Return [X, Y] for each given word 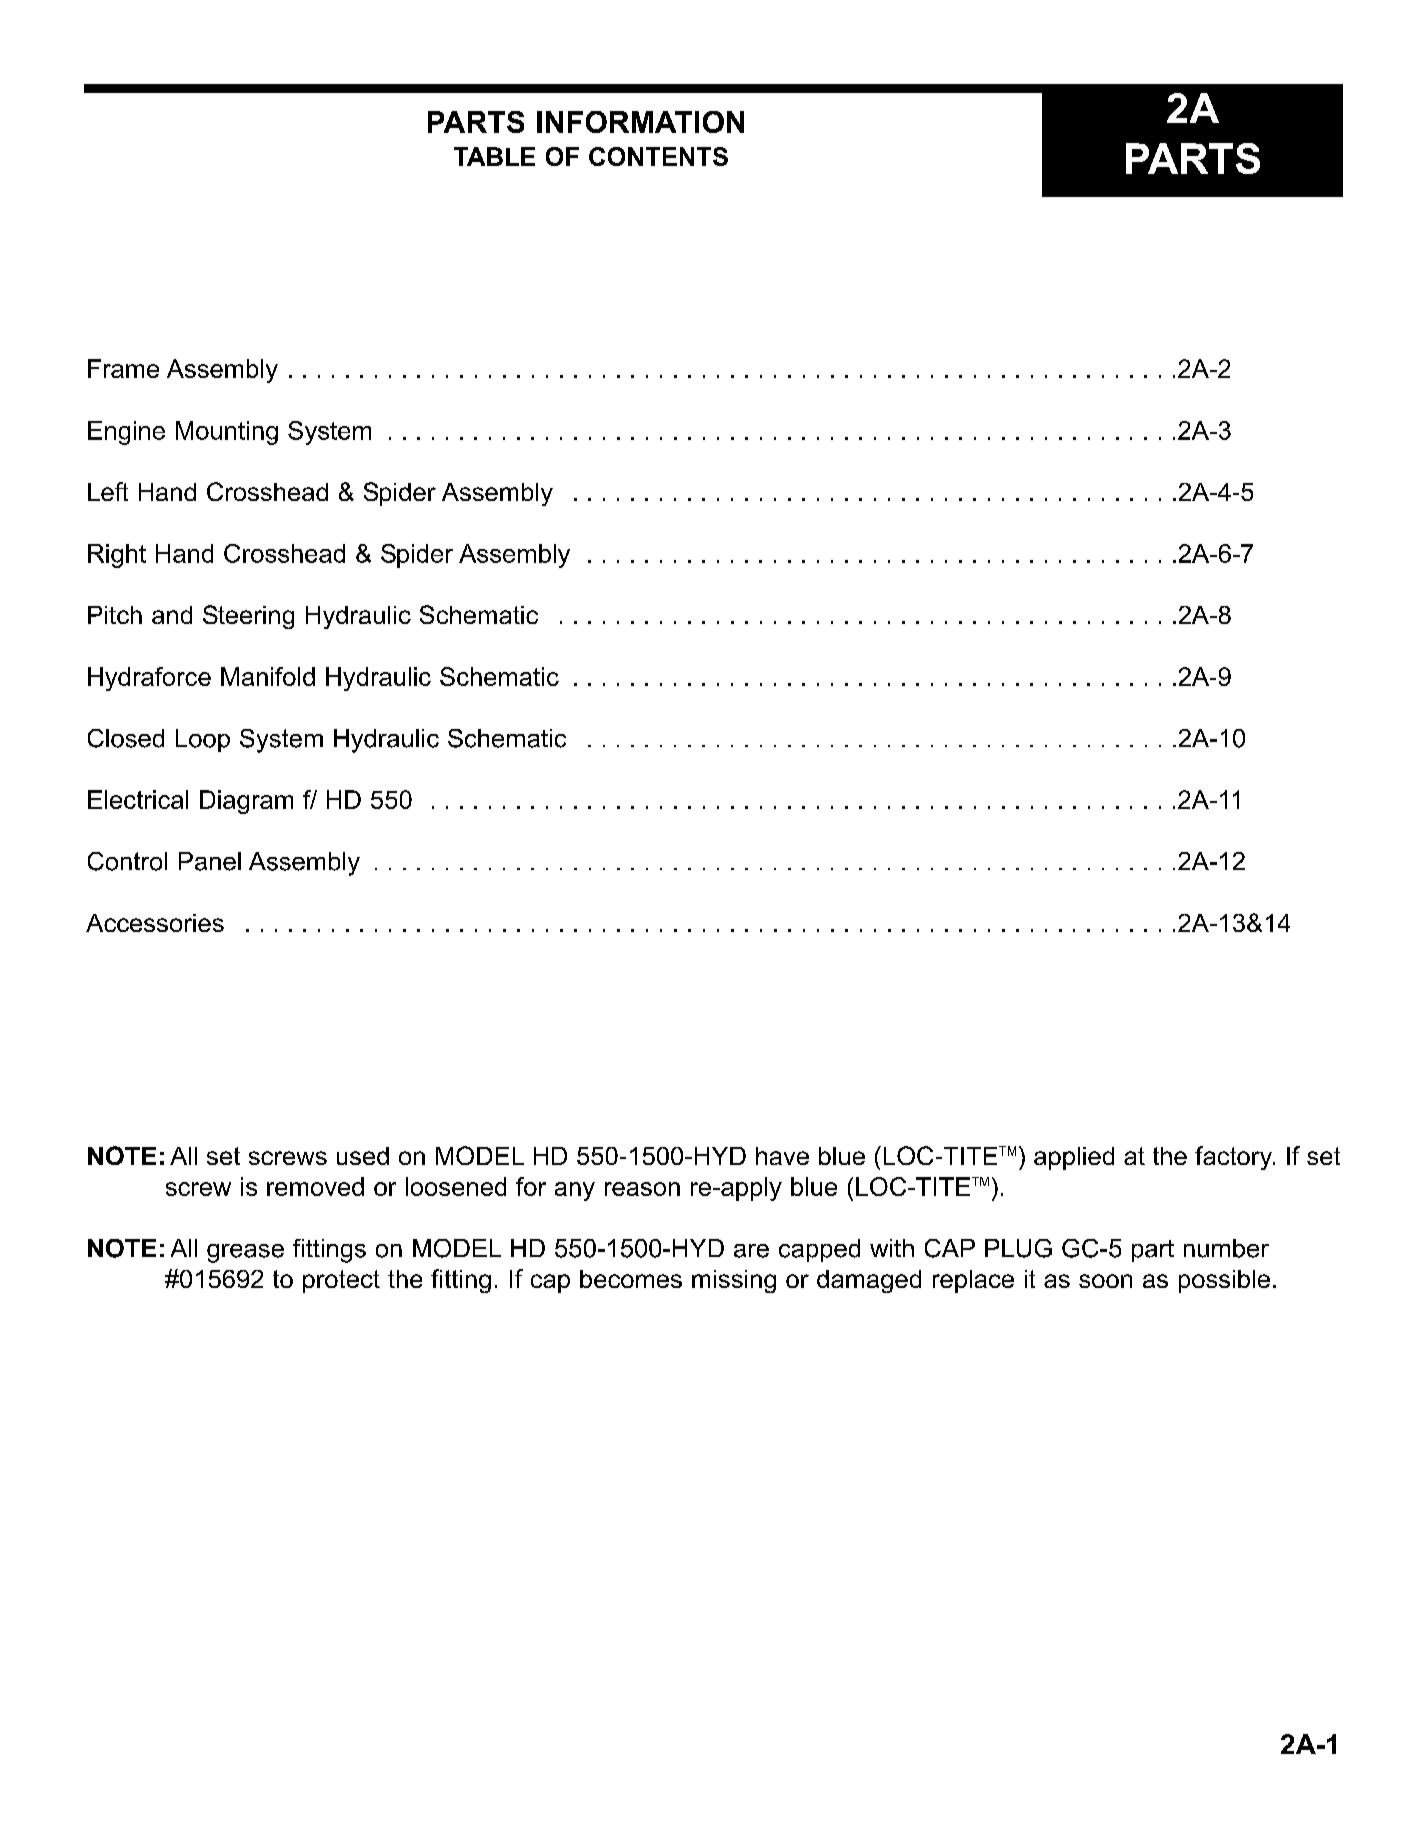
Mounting [227, 433]
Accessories [155, 923]
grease [245, 1253]
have [782, 1156]
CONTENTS [658, 156]
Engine [126, 433]
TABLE [494, 156]
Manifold [268, 676]
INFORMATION [640, 122]
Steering [248, 617]
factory [1234, 1158]
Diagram [246, 802]
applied [1074, 1158]
